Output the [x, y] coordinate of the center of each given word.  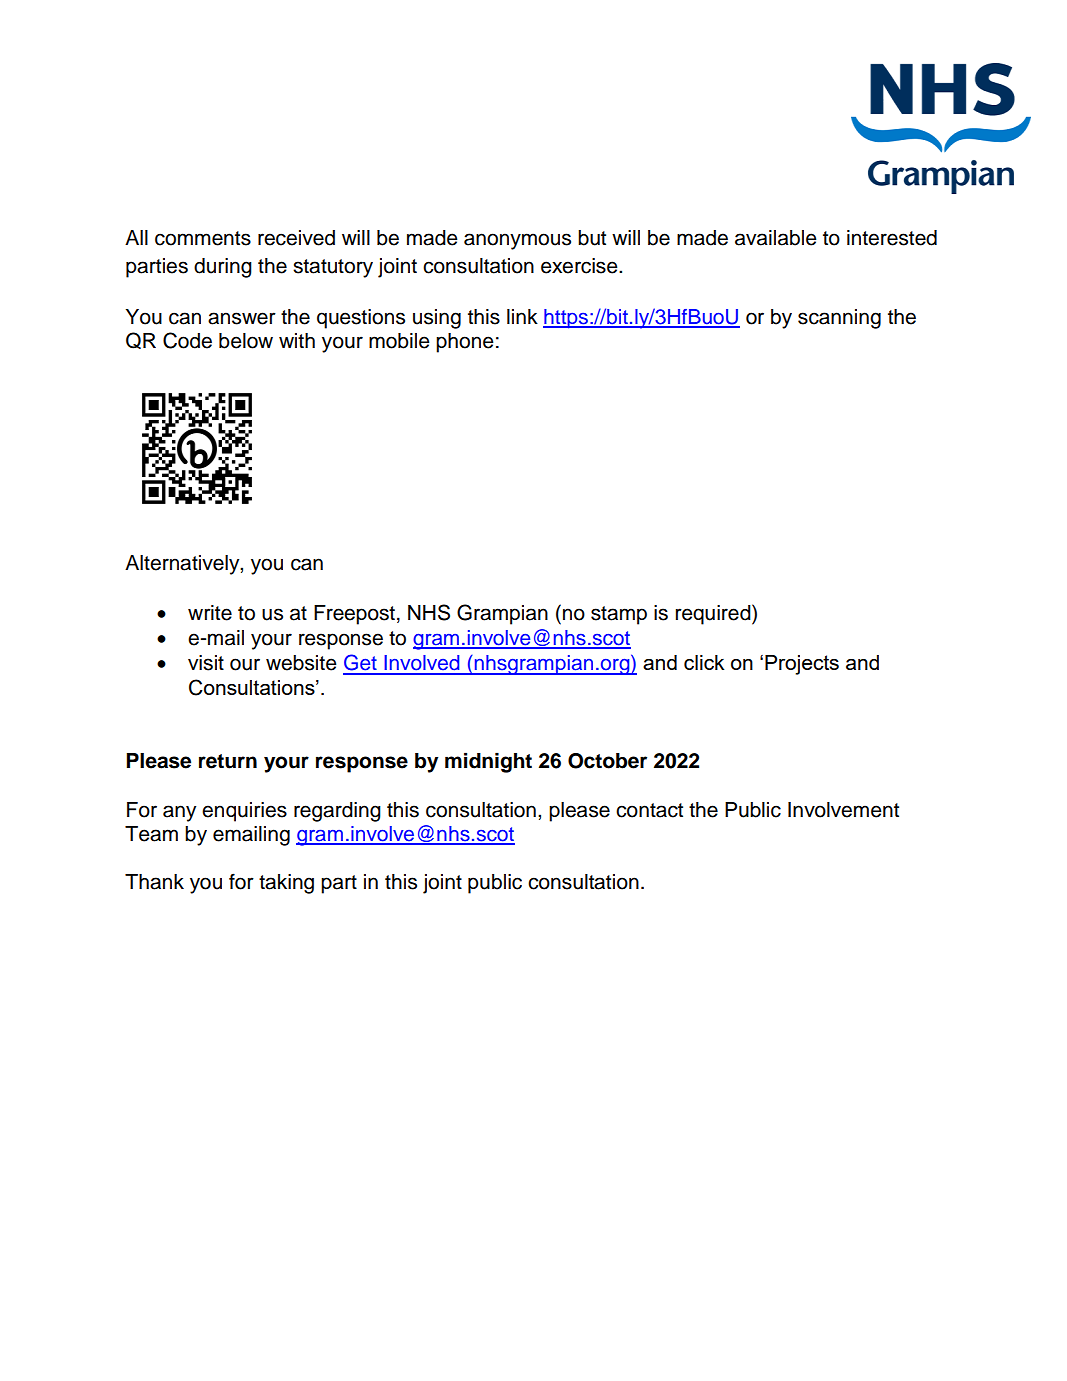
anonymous [517, 241]
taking [286, 884]
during [223, 268]
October [607, 761]
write [210, 613]
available [776, 238]
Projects [802, 665]
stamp [619, 615]
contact [649, 810]
